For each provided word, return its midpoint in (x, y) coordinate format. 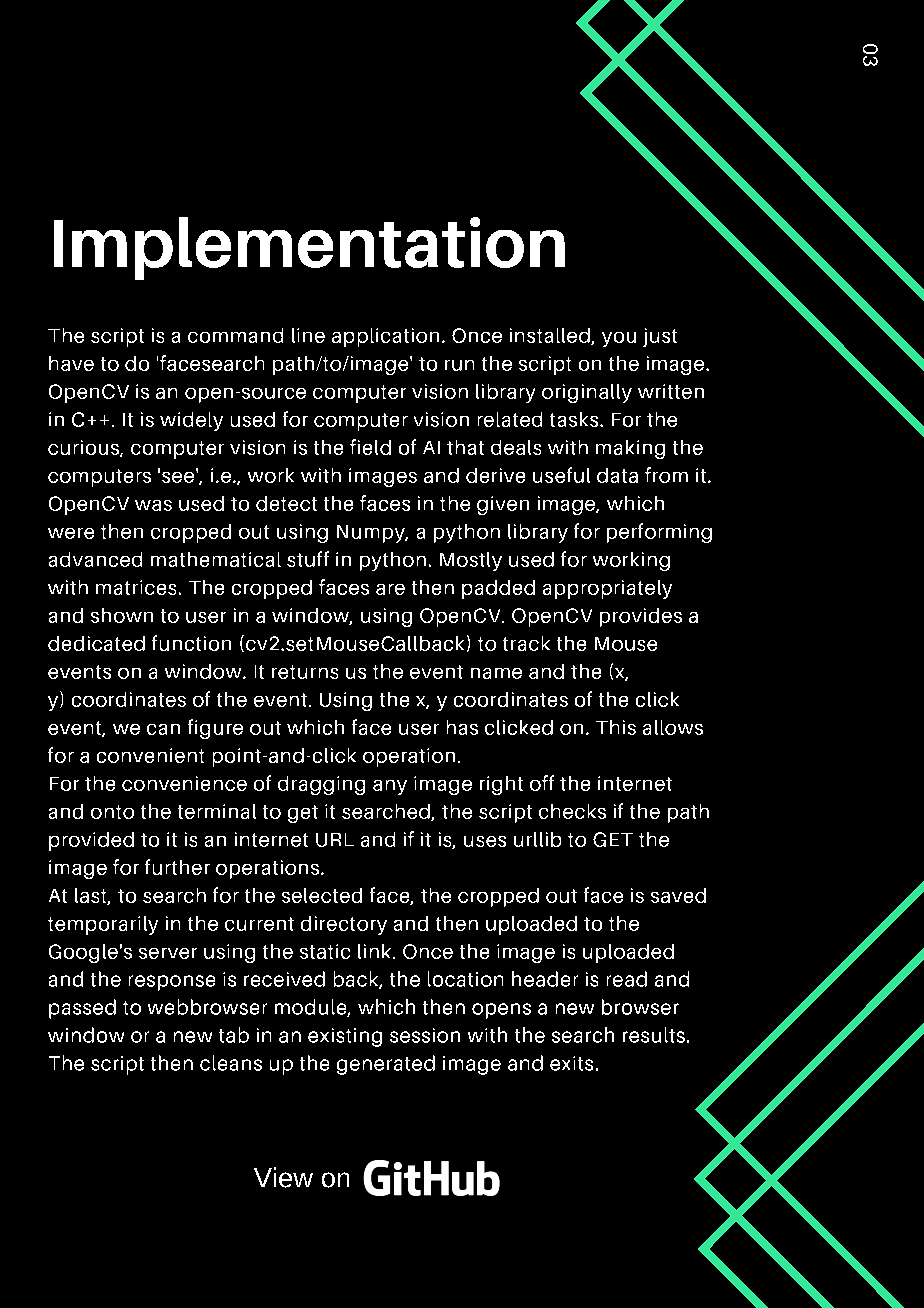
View (283, 1177)
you (619, 339)
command (235, 335)
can (163, 729)
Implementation (309, 248)
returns (305, 672)
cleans (231, 1063)
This (616, 727)
